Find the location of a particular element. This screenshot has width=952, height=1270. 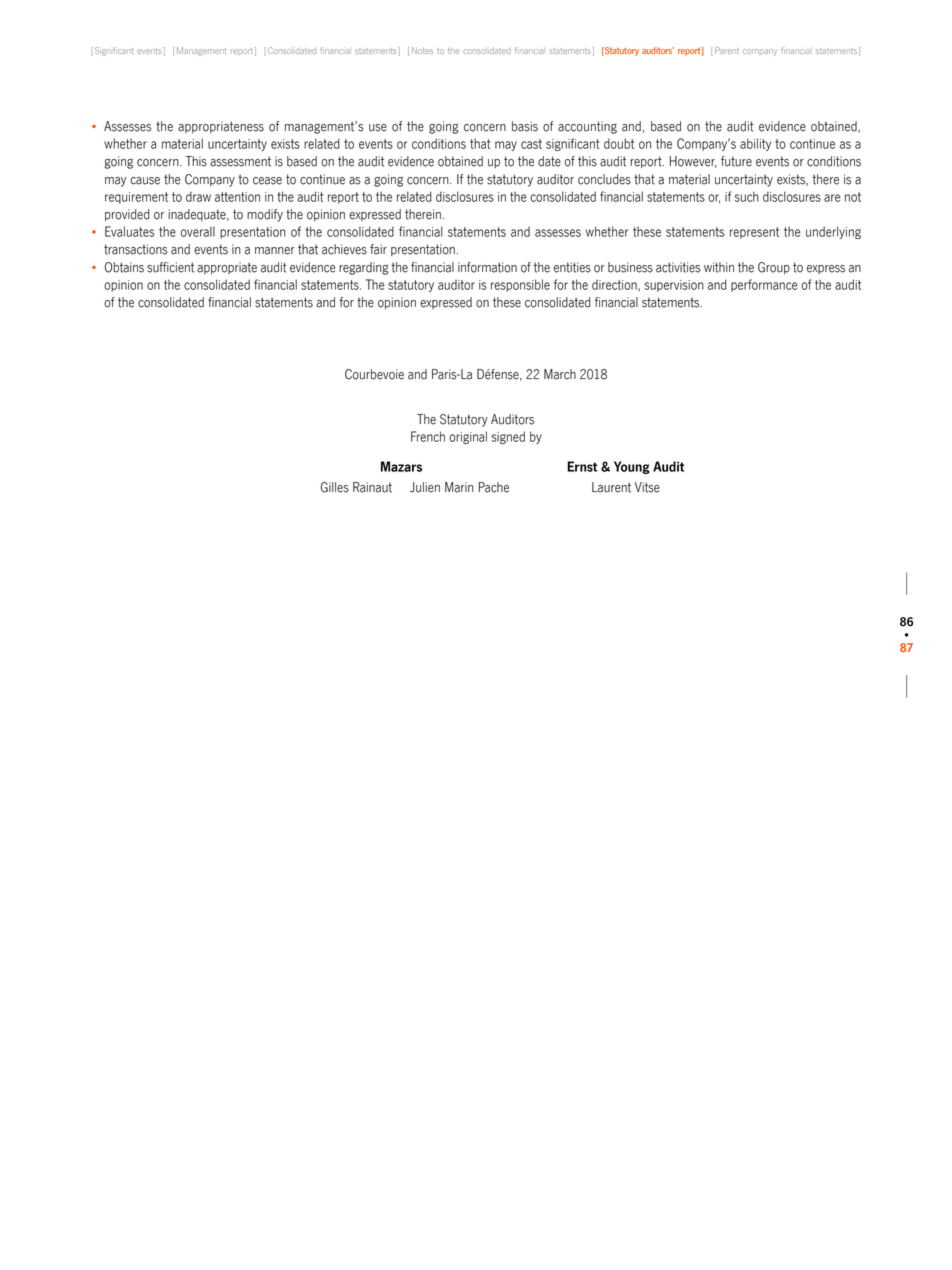

Parent is located at coordinates (727, 50).
